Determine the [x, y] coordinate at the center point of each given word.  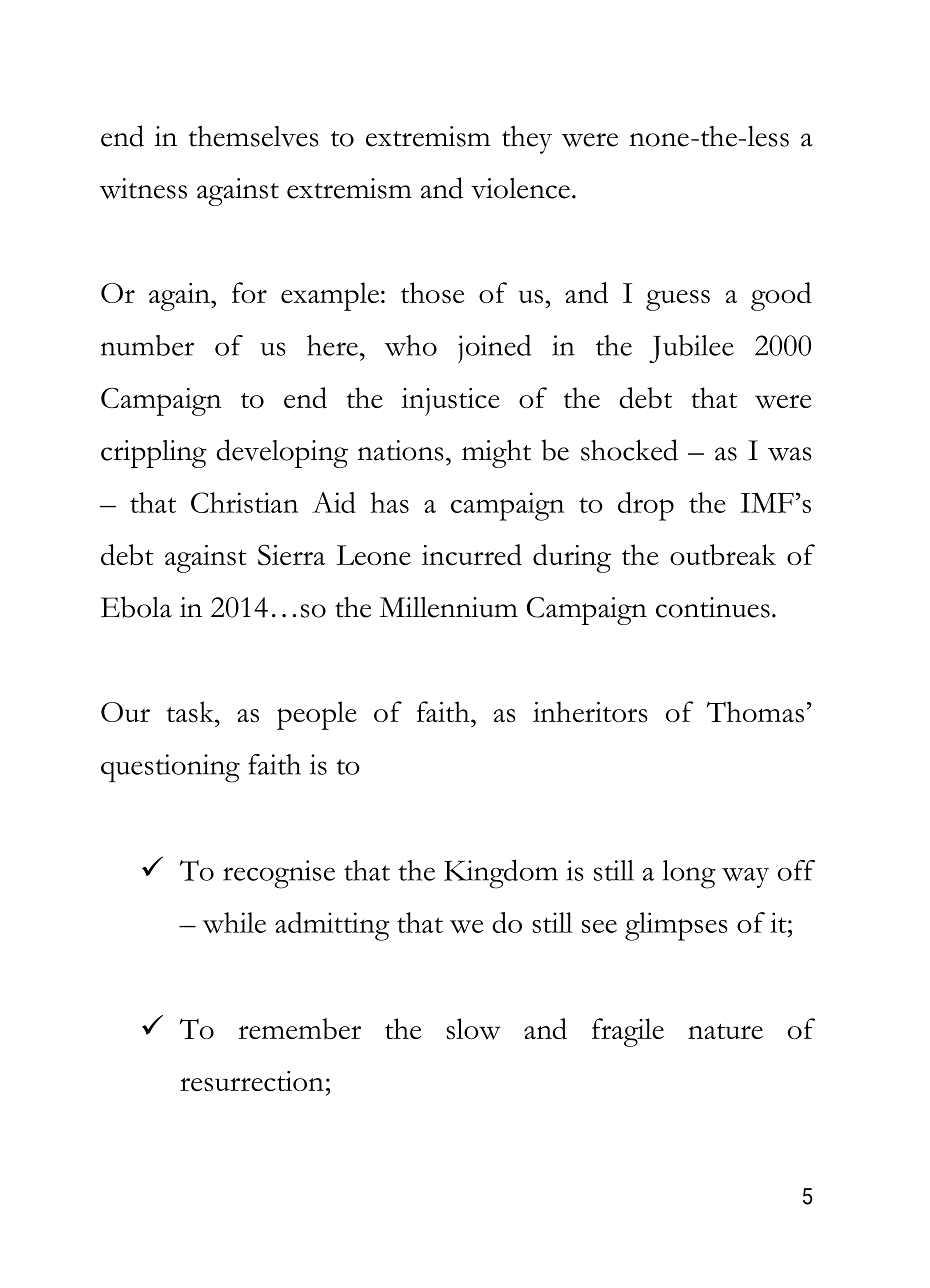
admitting [332, 926]
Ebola [136, 607]
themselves [253, 136]
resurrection [252, 1081]
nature [725, 1031]
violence [520, 188]
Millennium [449, 607]
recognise [279, 874]
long [689, 874]
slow [473, 1029]
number [147, 345]
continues [713, 607]
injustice [450, 402]
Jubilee [691, 349]
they [527, 140]
